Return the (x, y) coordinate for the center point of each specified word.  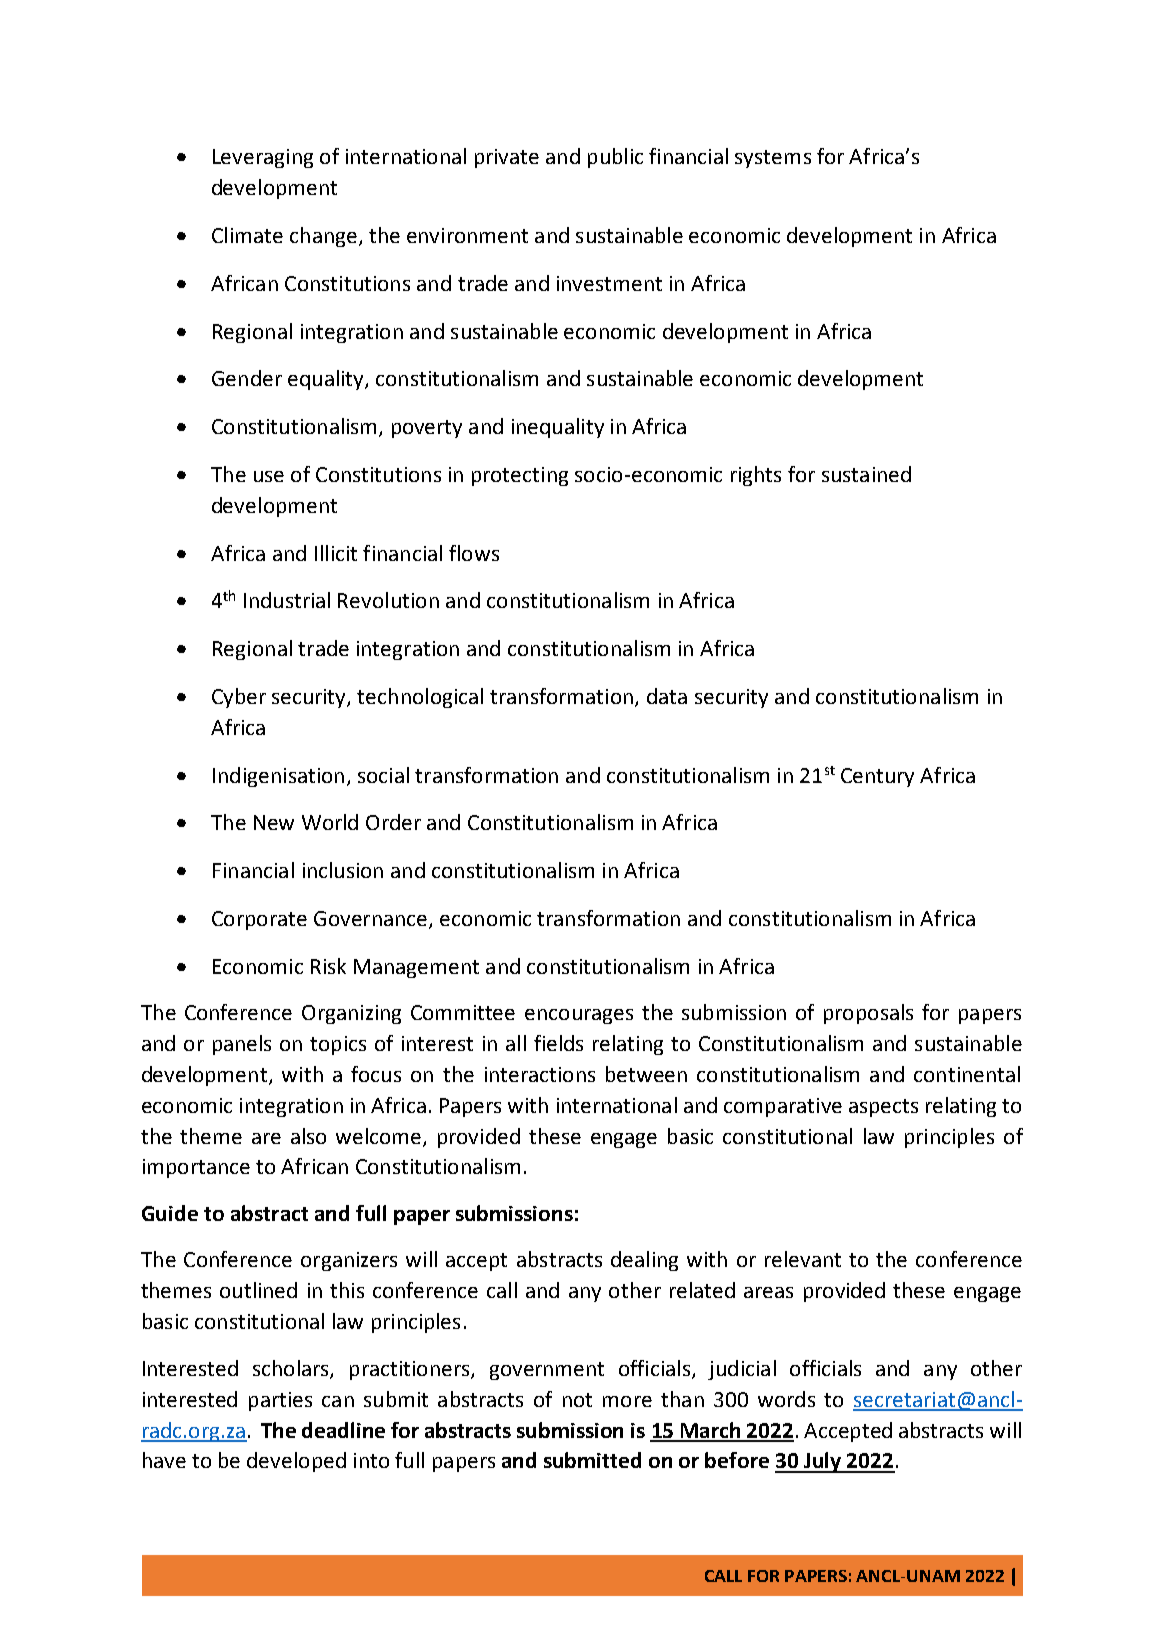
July (823, 1462)
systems (773, 159)
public (615, 158)
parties (280, 1401)
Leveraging (263, 158)
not (577, 1400)
